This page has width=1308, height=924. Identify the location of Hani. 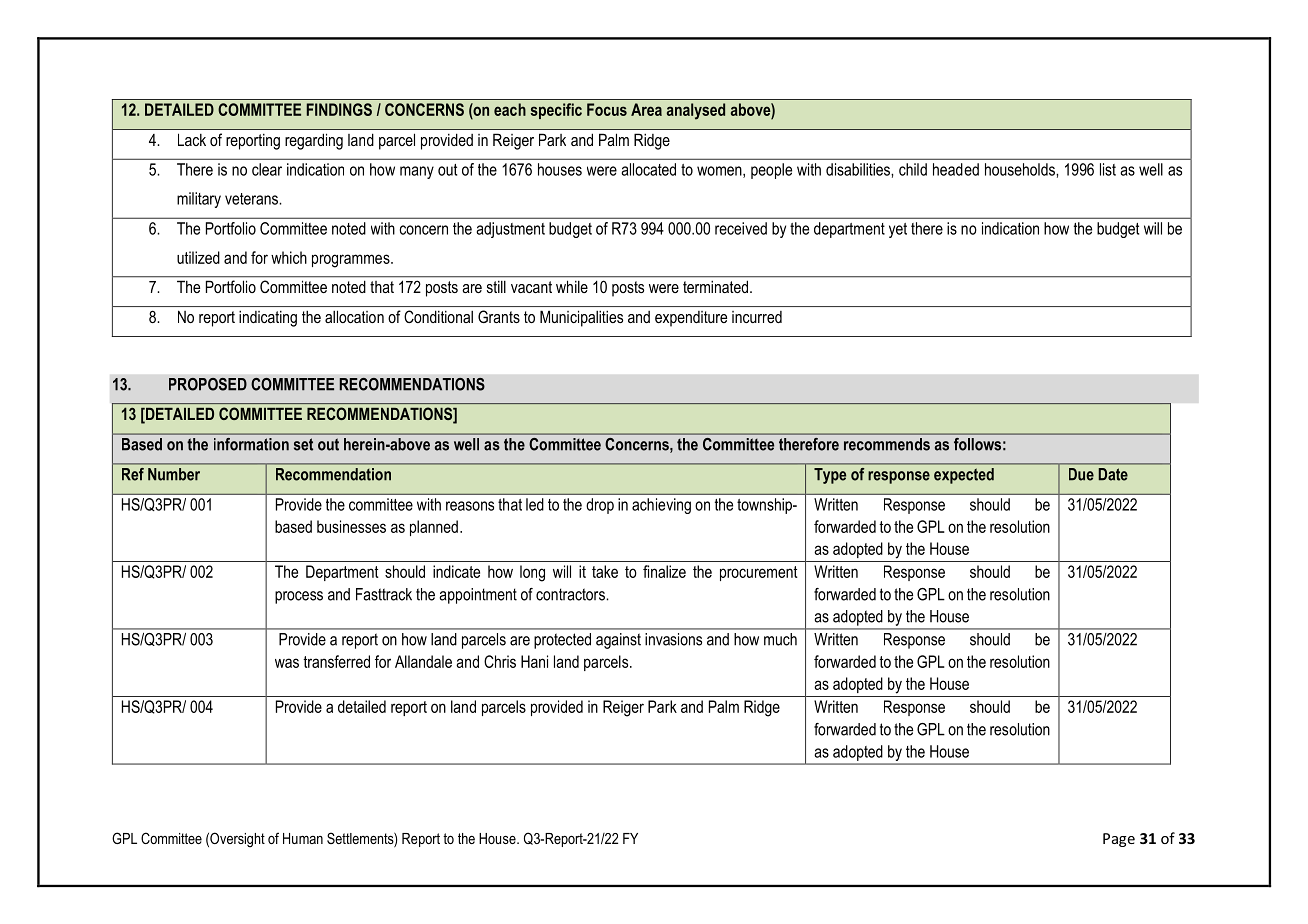
(534, 661).
